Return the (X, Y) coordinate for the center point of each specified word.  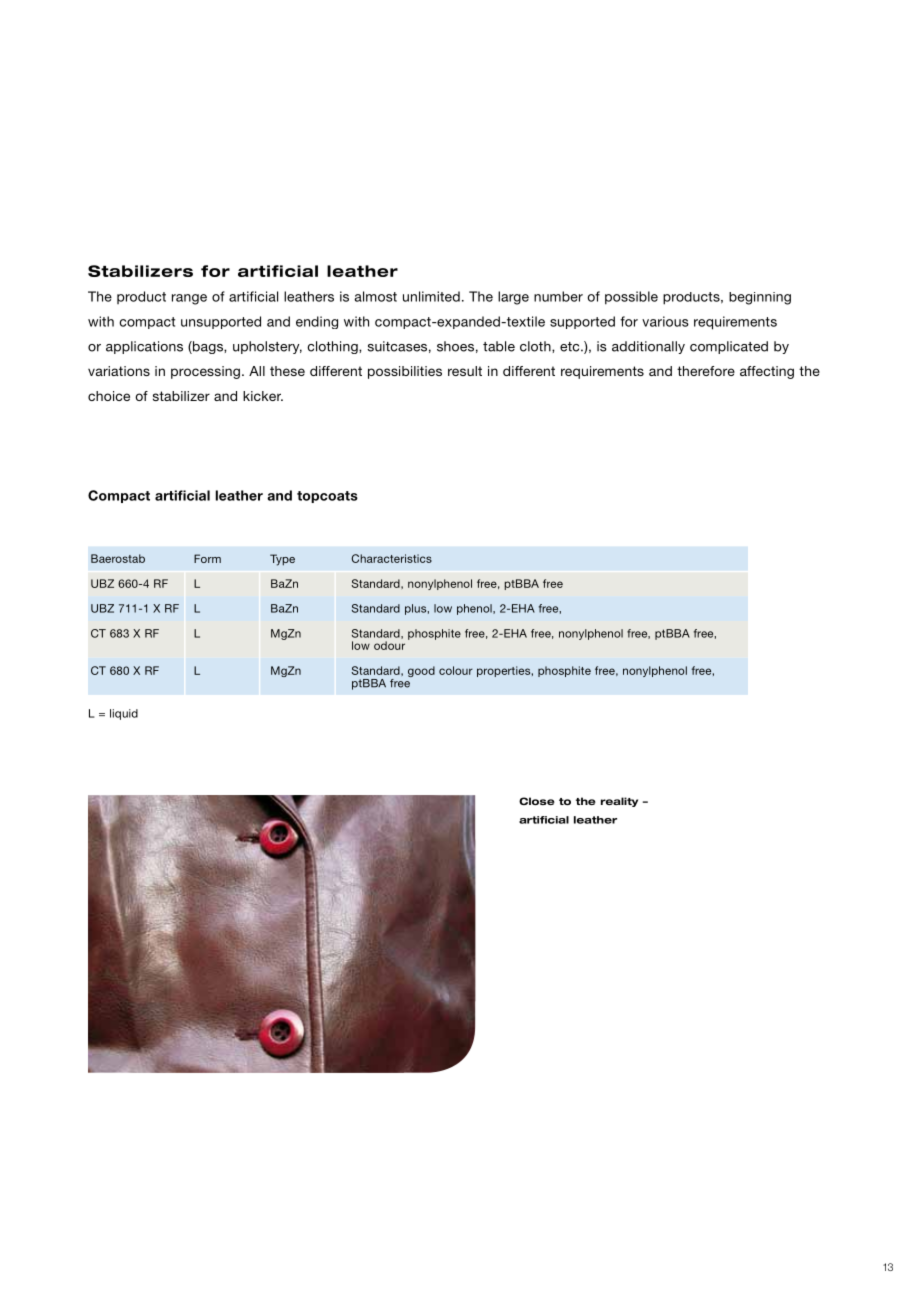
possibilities (405, 372)
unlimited (431, 296)
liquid (124, 714)
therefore (706, 371)
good (421, 671)
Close (537, 801)
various (665, 321)
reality (619, 802)
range (189, 299)
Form (207, 558)
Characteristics (391, 558)
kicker (263, 396)
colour (456, 670)
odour (389, 645)
